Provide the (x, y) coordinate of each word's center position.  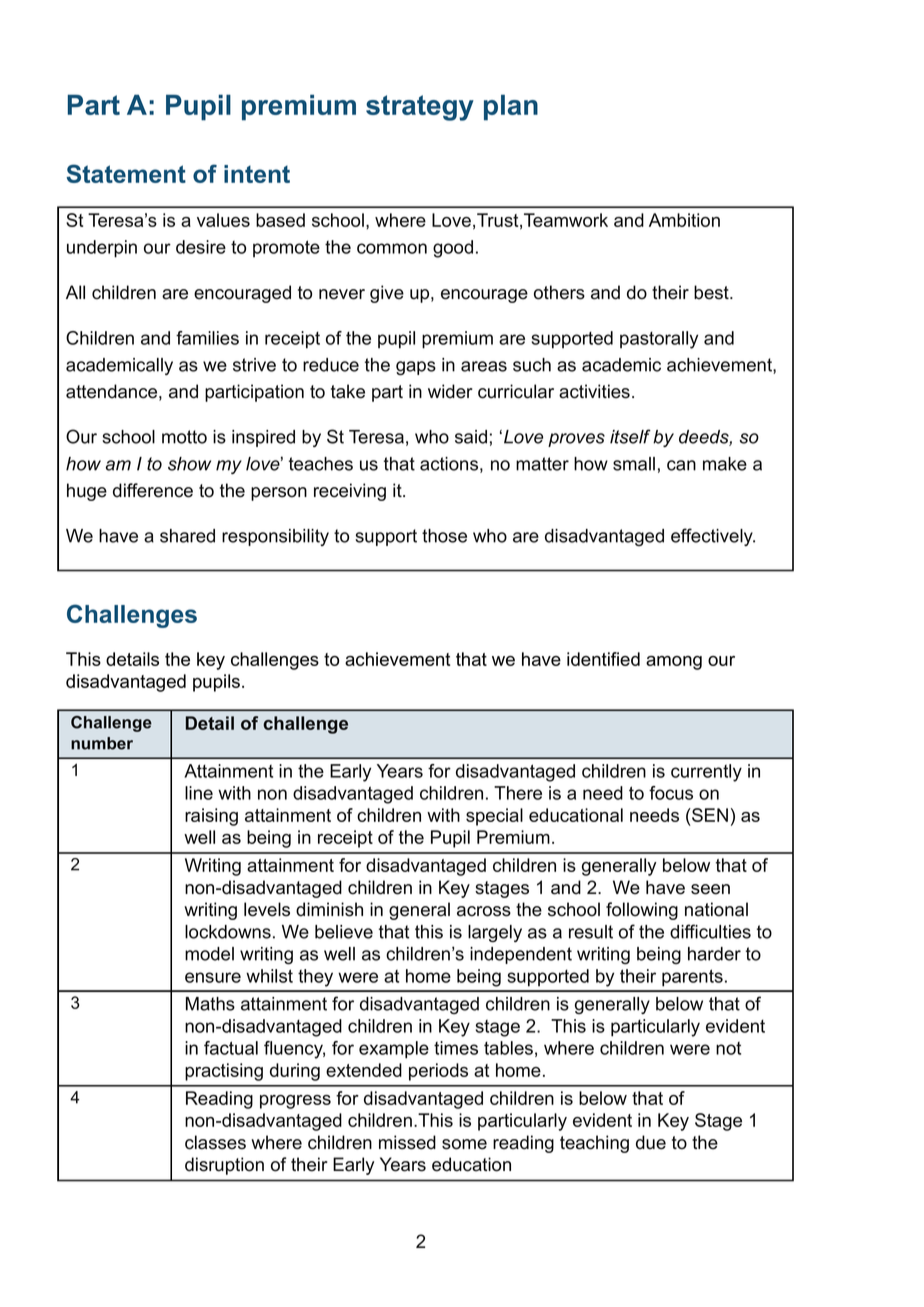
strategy (420, 108)
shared (187, 536)
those (444, 536)
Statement (126, 173)
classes (215, 1142)
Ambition (684, 220)
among (674, 663)
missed (407, 1142)
